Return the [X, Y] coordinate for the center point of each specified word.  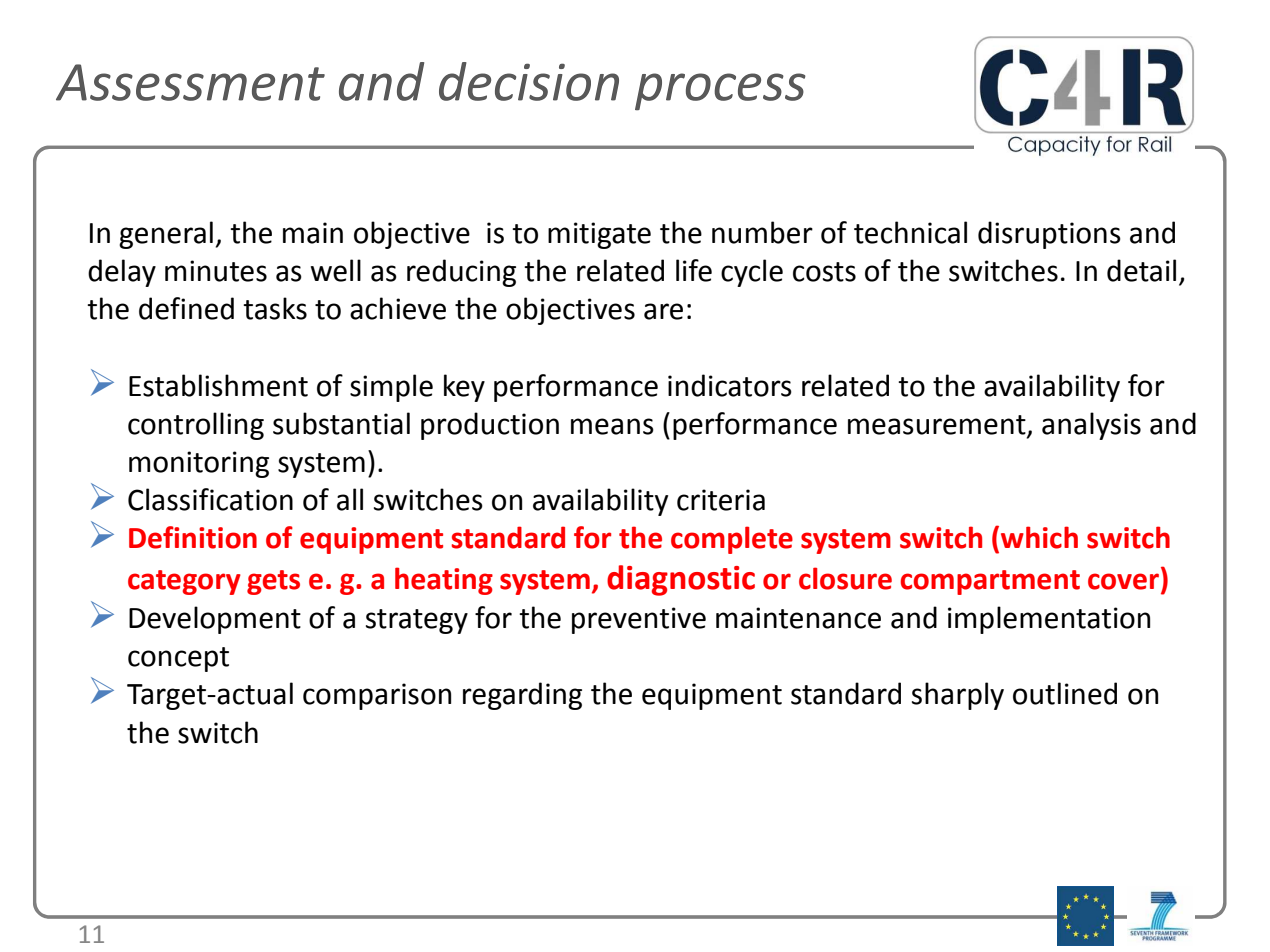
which [1039, 537]
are [663, 311]
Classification [210, 499]
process [720, 92]
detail [1141, 270]
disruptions [1049, 235]
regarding [522, 696]
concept [178, 659]
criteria [721, 500]
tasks [275, 308]
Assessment [190, 82]
